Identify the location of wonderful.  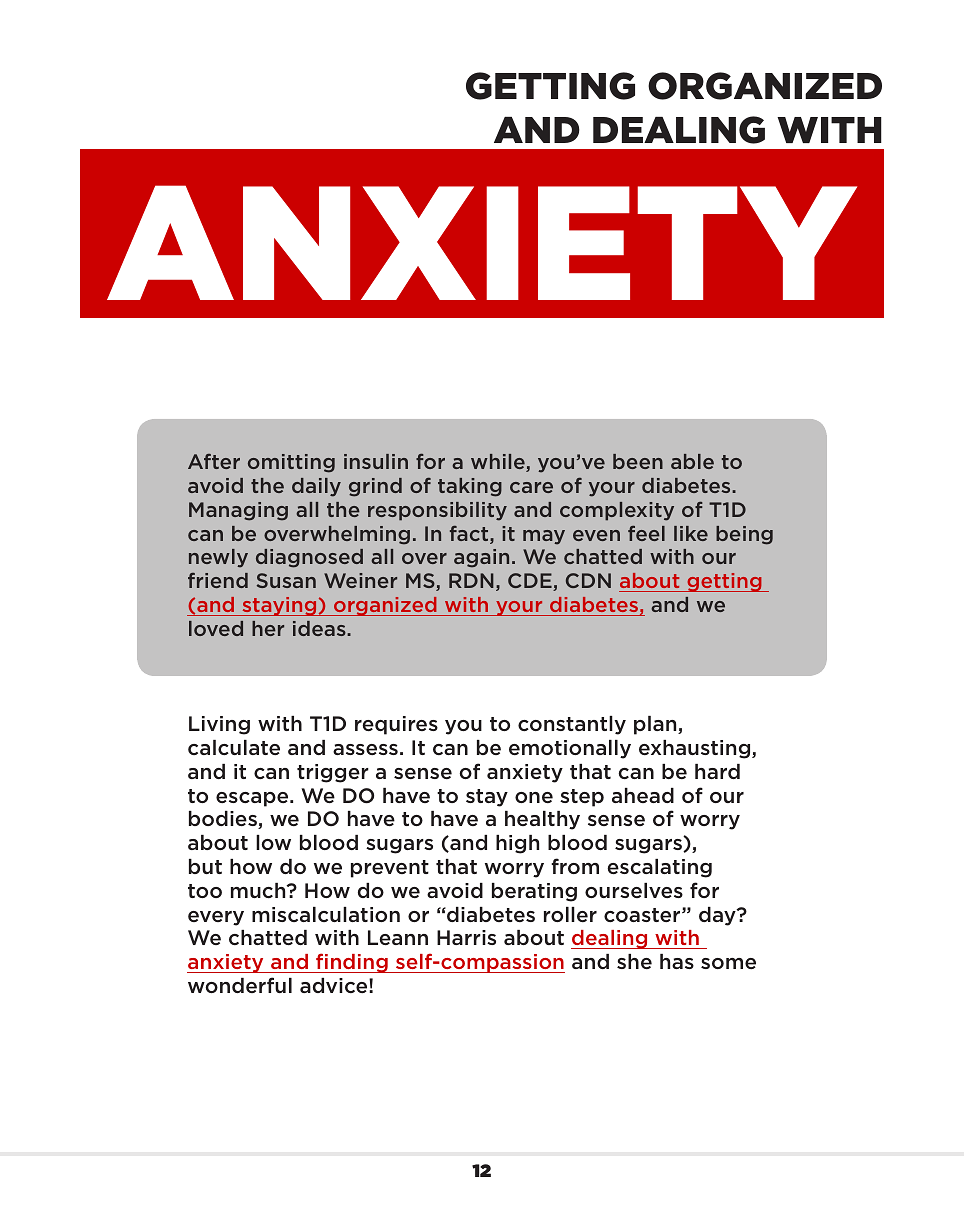
(240, 985).
